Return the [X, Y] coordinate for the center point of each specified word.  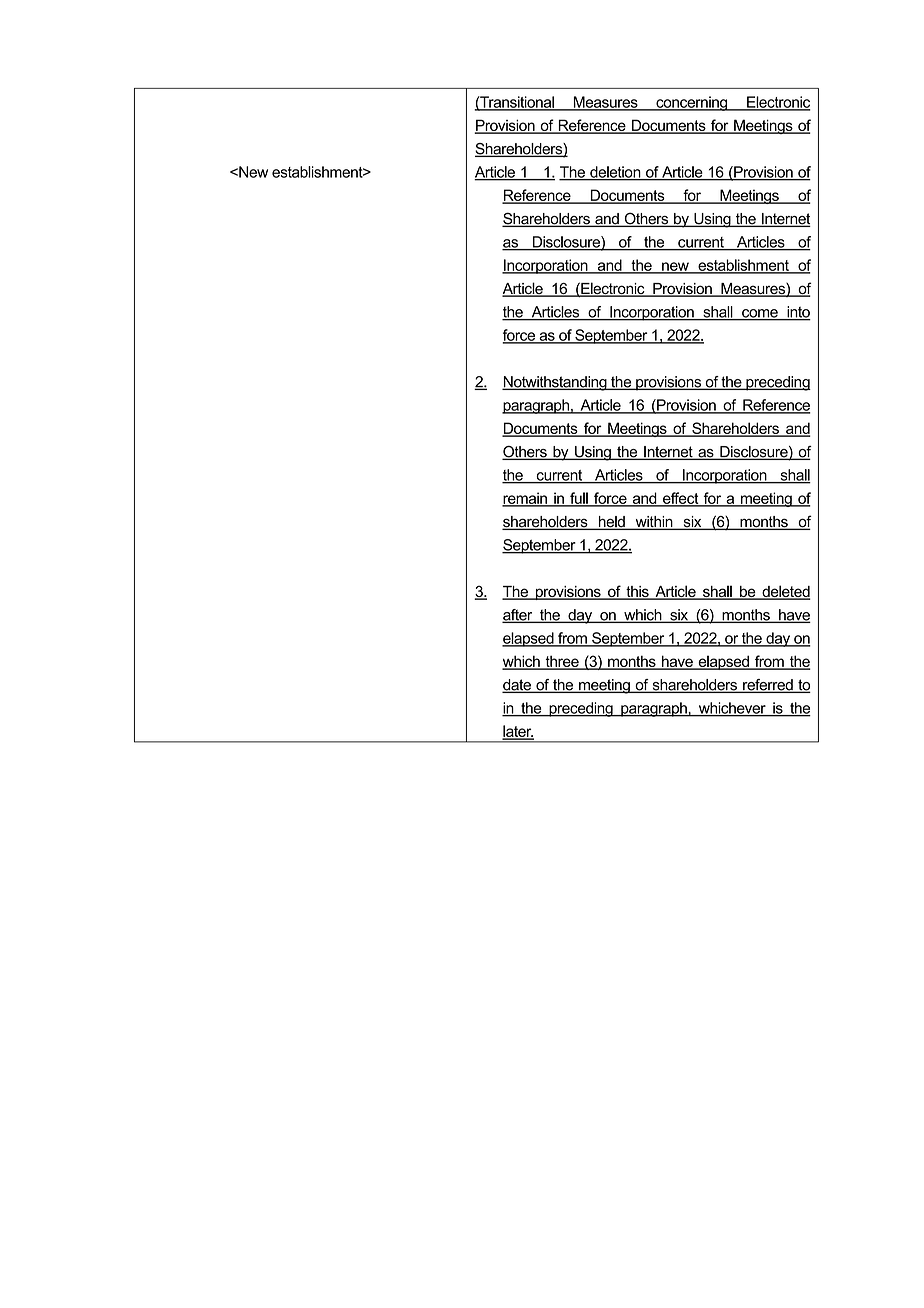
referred [768, 686]
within [654, 523]
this [637, 593]
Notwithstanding [555, 383]
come [760, 314]
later [518, 732]
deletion [615, 173]
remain [525, 499]
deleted [785, 592]
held [611, 523]
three [562, 662]
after [518, 616]
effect [681, 499]
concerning [692, 103]
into [798, 313]
